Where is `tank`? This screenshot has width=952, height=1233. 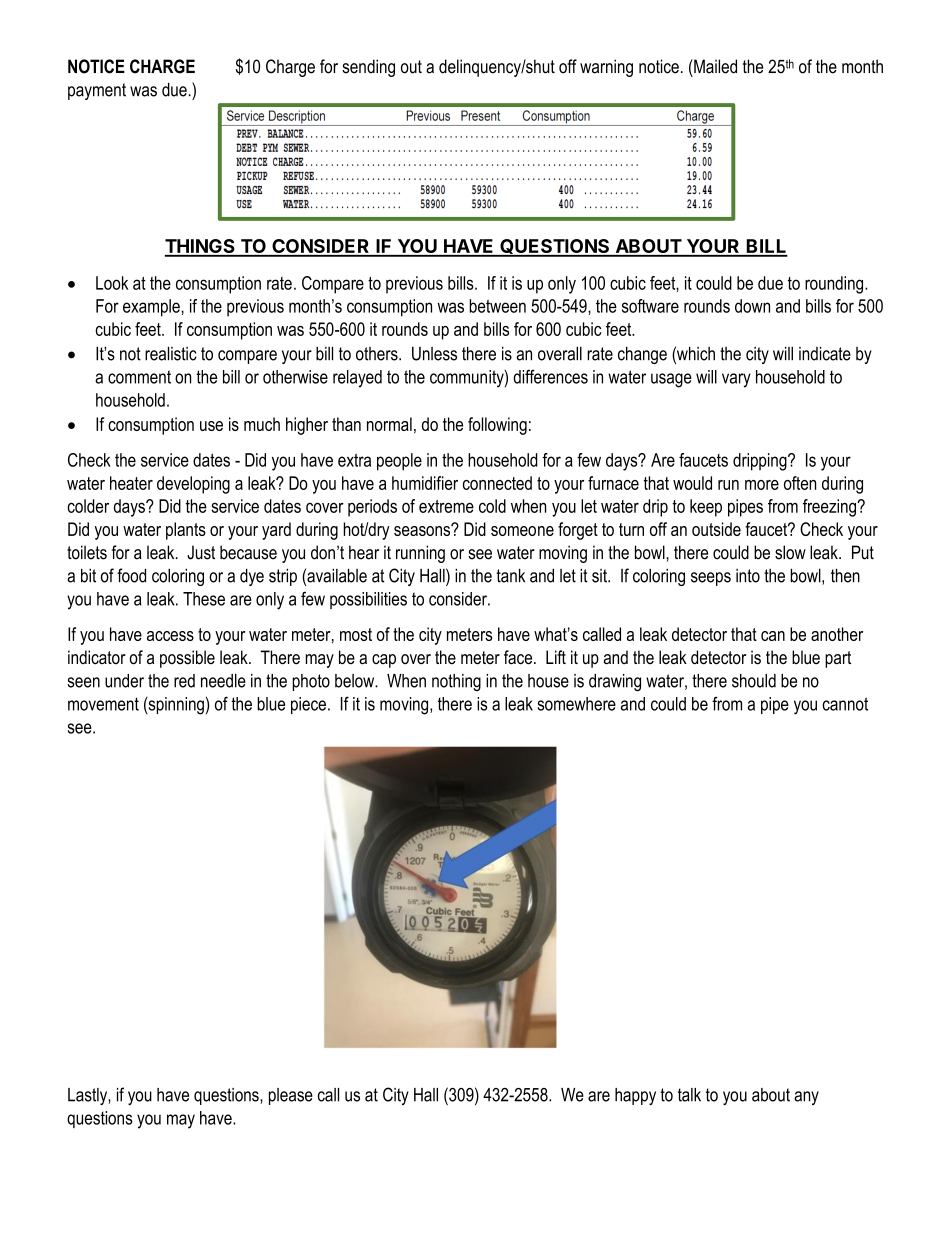
tank is located at coordinates (510, 576).
